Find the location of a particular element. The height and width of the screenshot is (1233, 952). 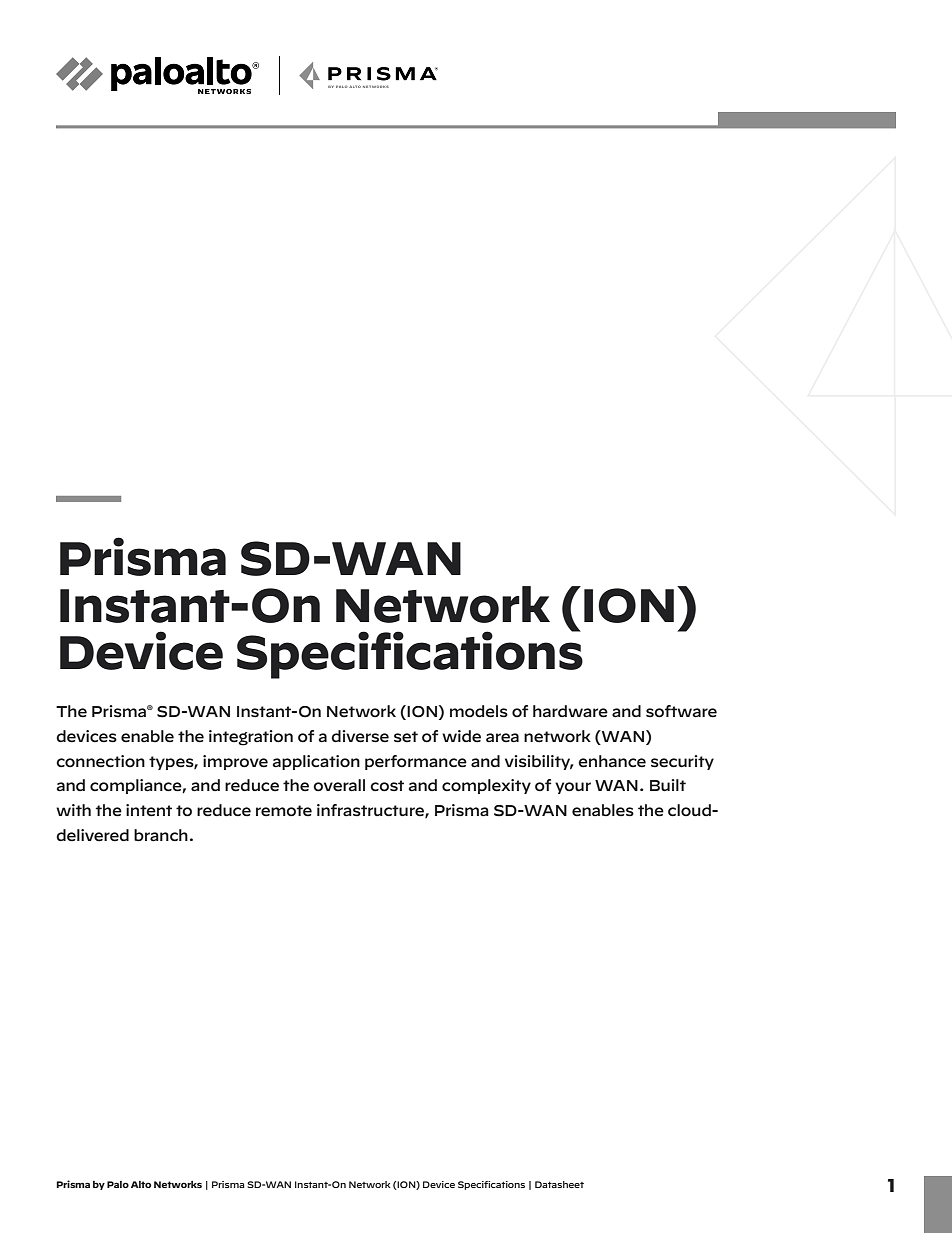

intent is located at coordinates (149, 810).
